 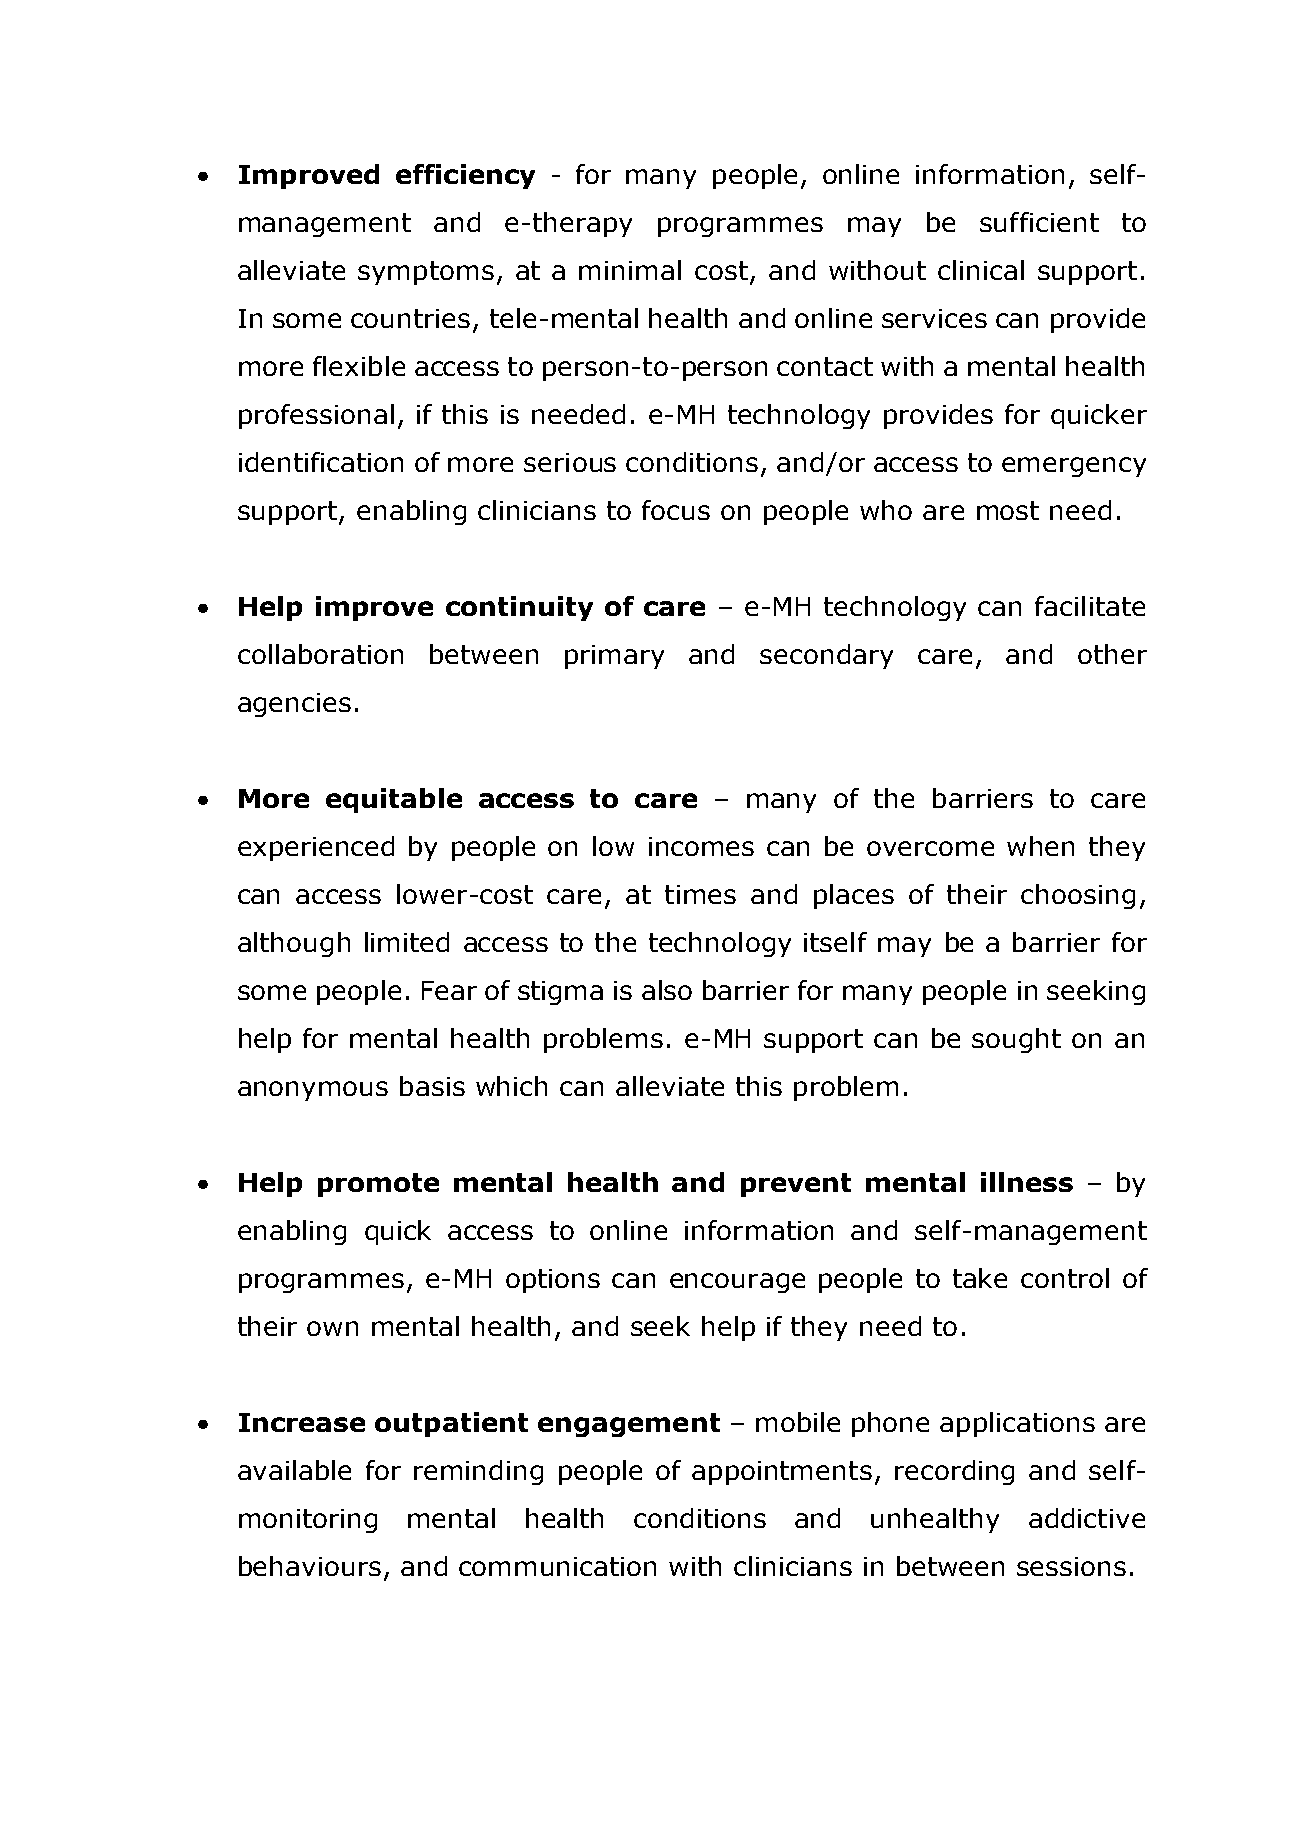 I want to click on times, so click(x=700, y=894).
